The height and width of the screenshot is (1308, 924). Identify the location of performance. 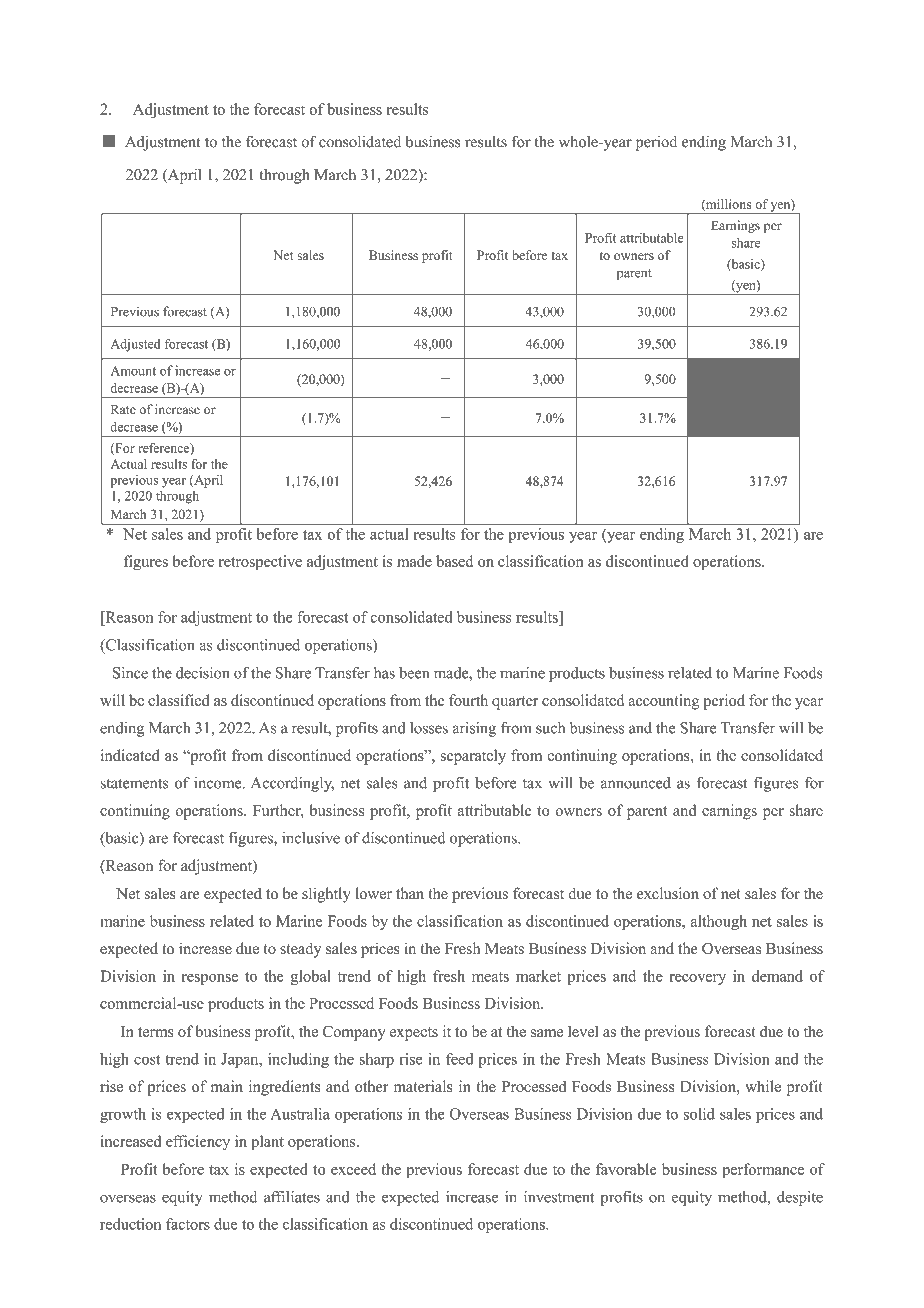
(763, 1171).
